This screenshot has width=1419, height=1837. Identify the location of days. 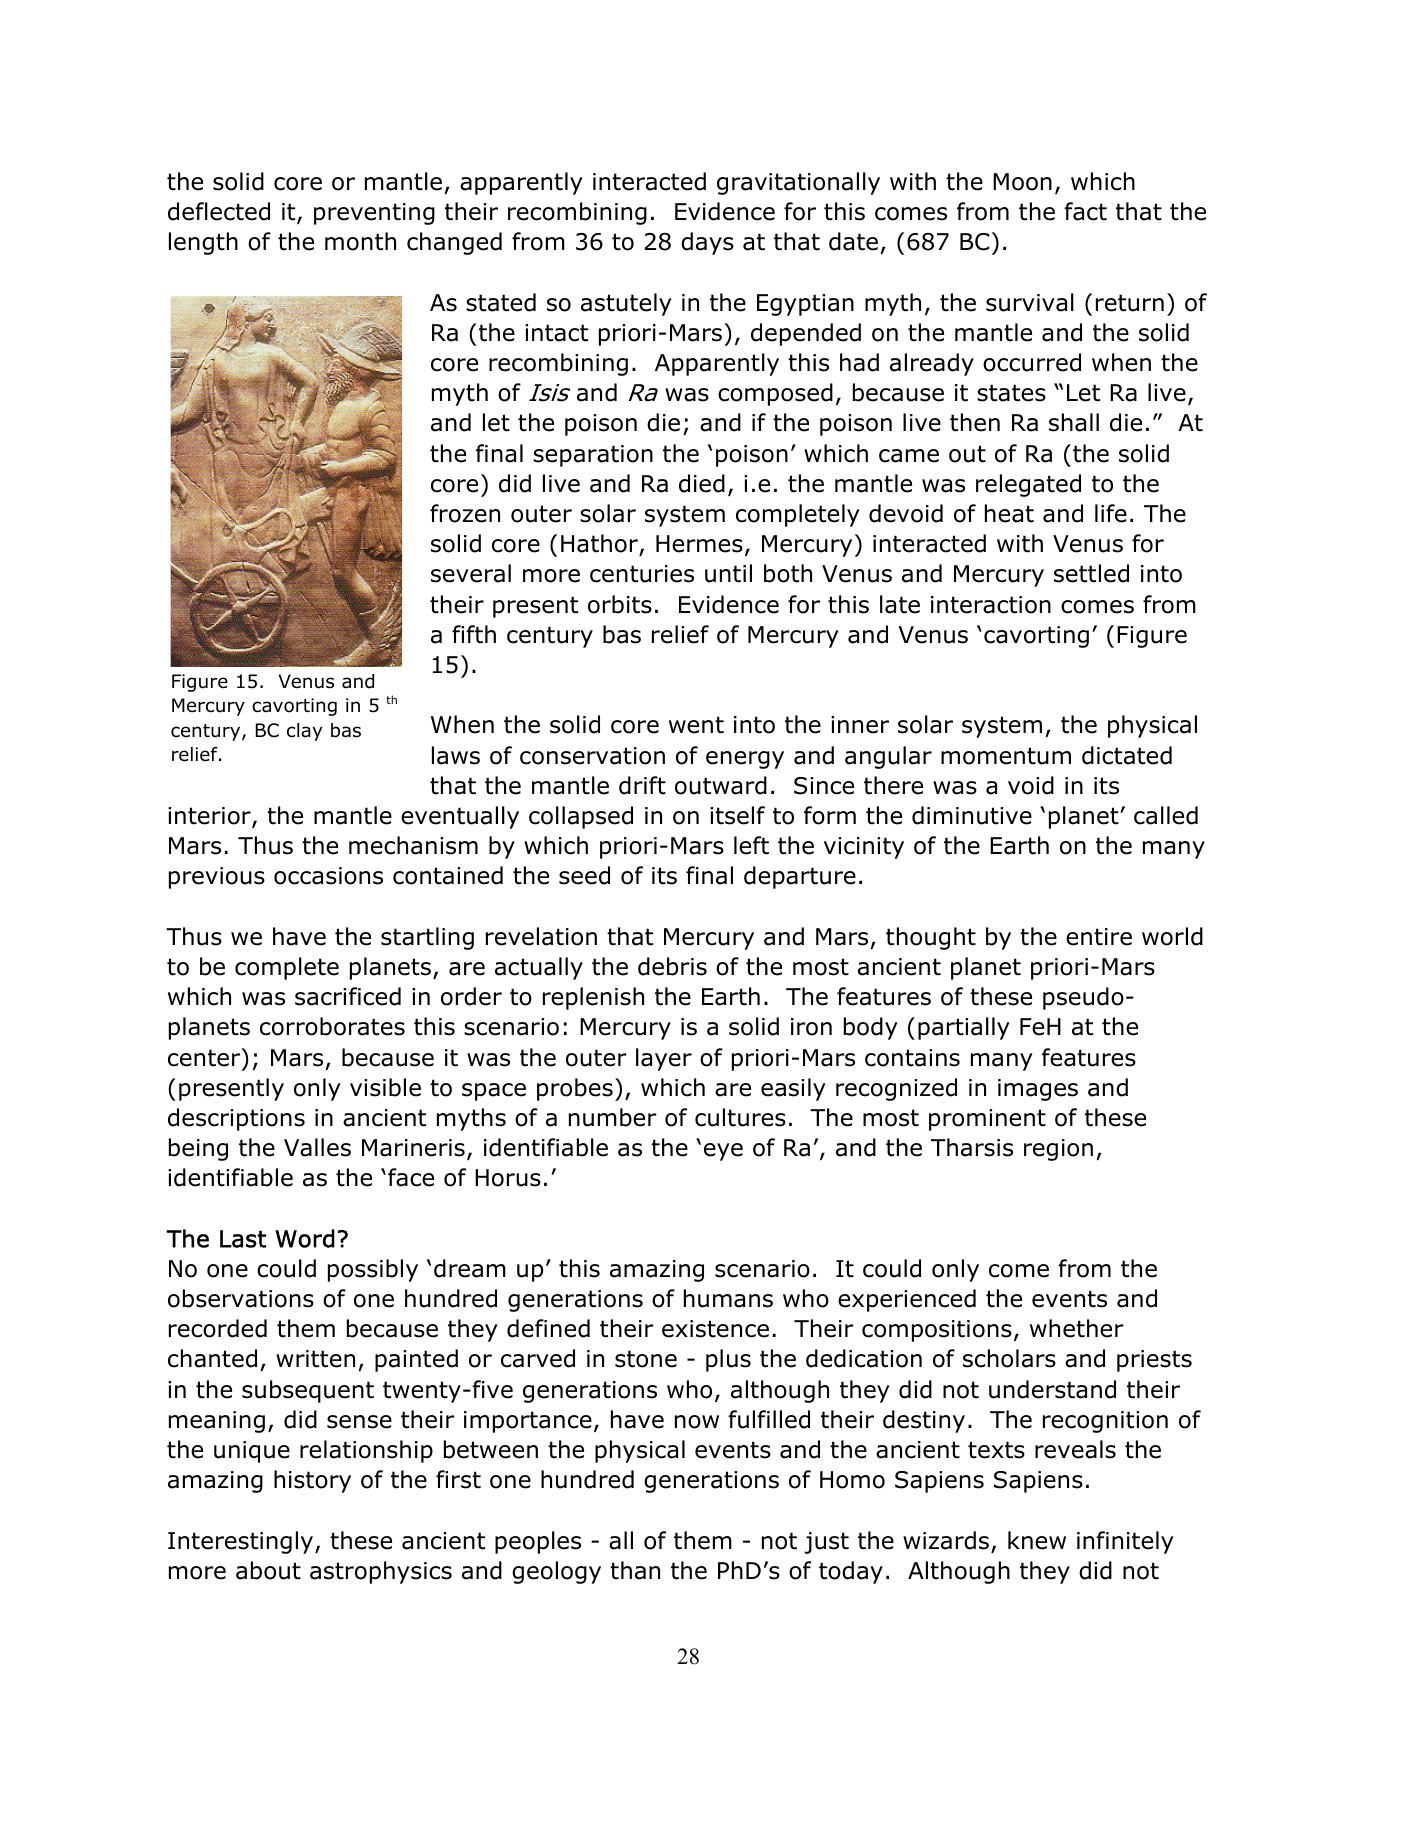
(707, 243).
